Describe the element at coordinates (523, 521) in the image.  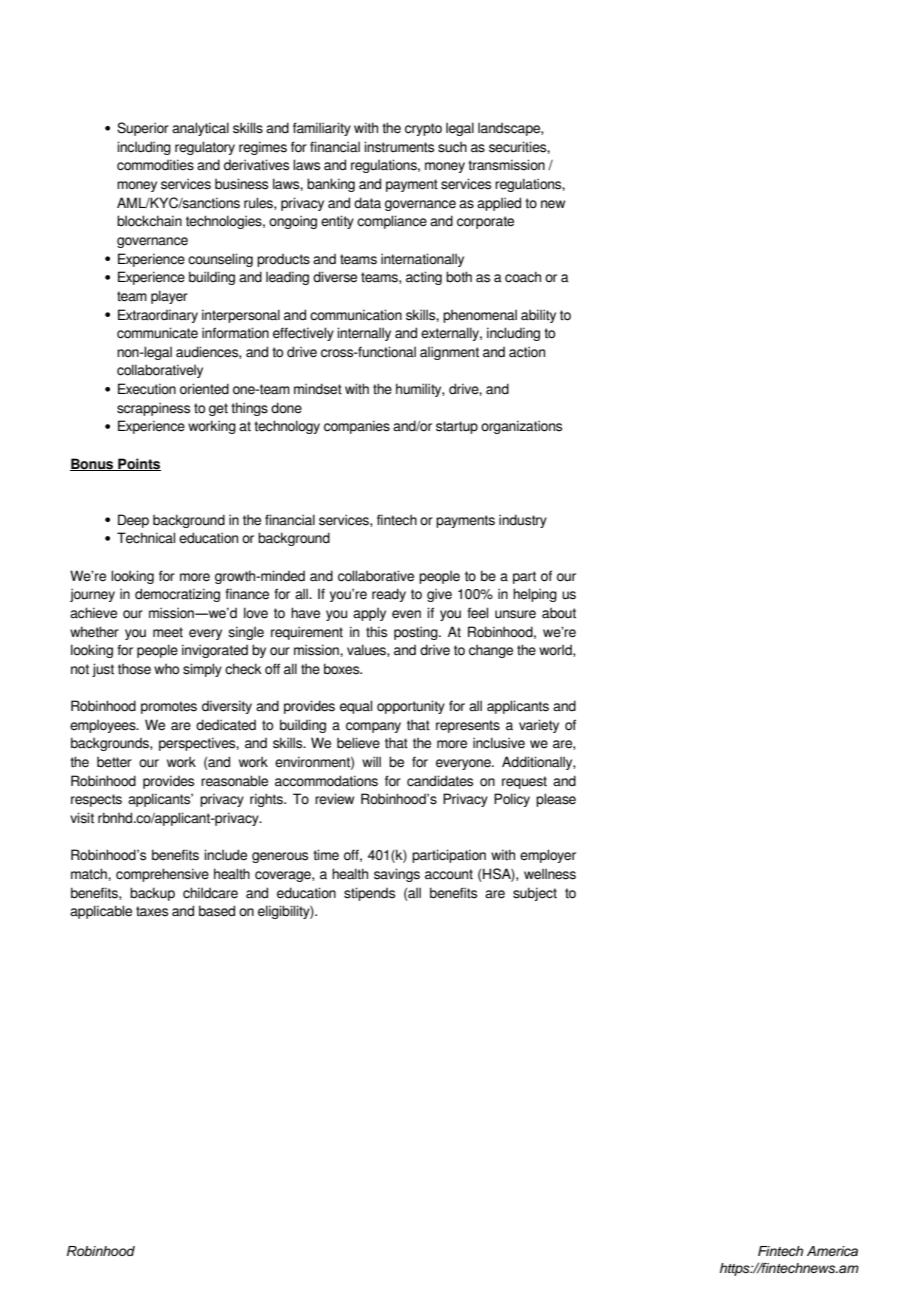
I see `industry` at that location.
